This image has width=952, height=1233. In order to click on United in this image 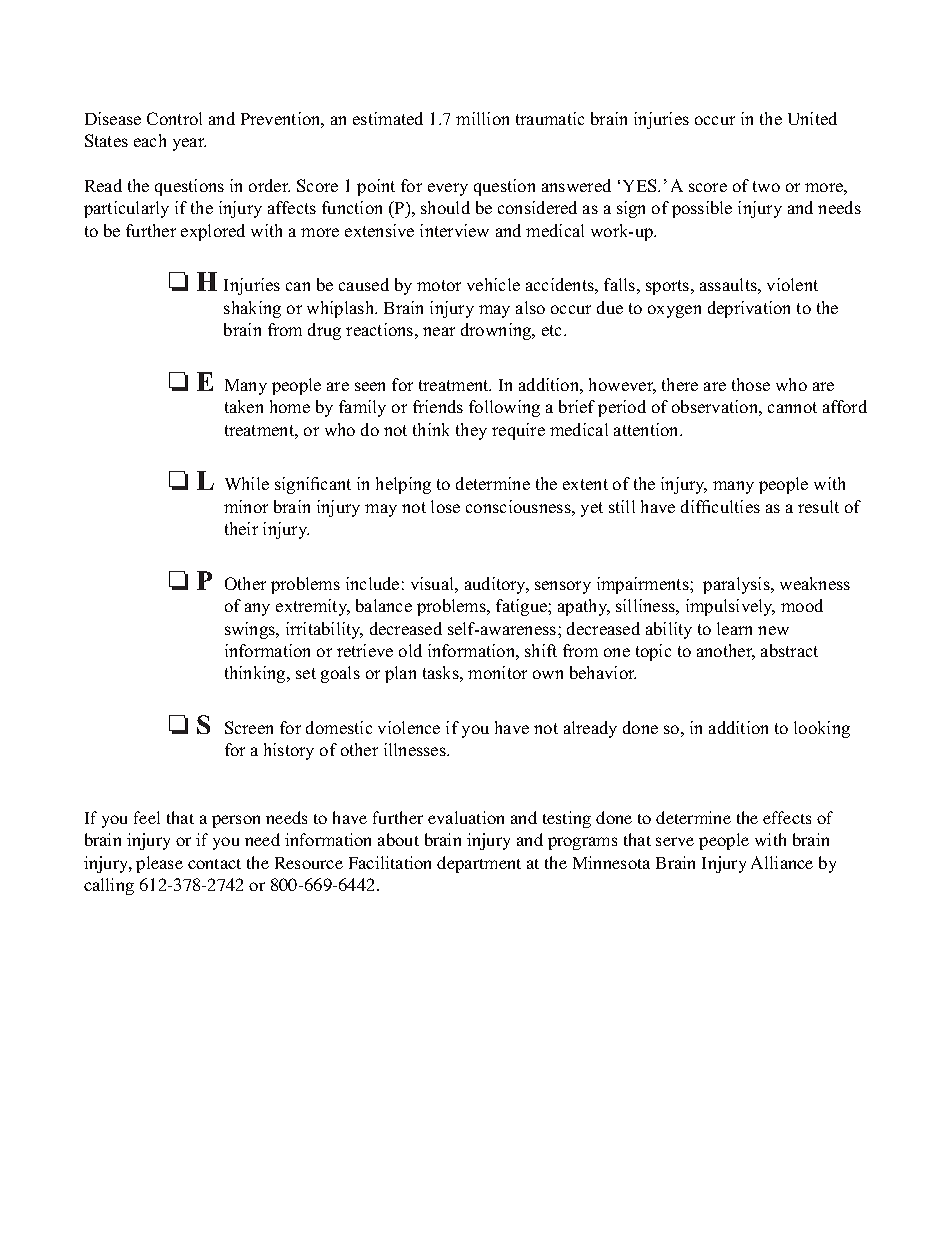, I will do `click(812, 118)`.
